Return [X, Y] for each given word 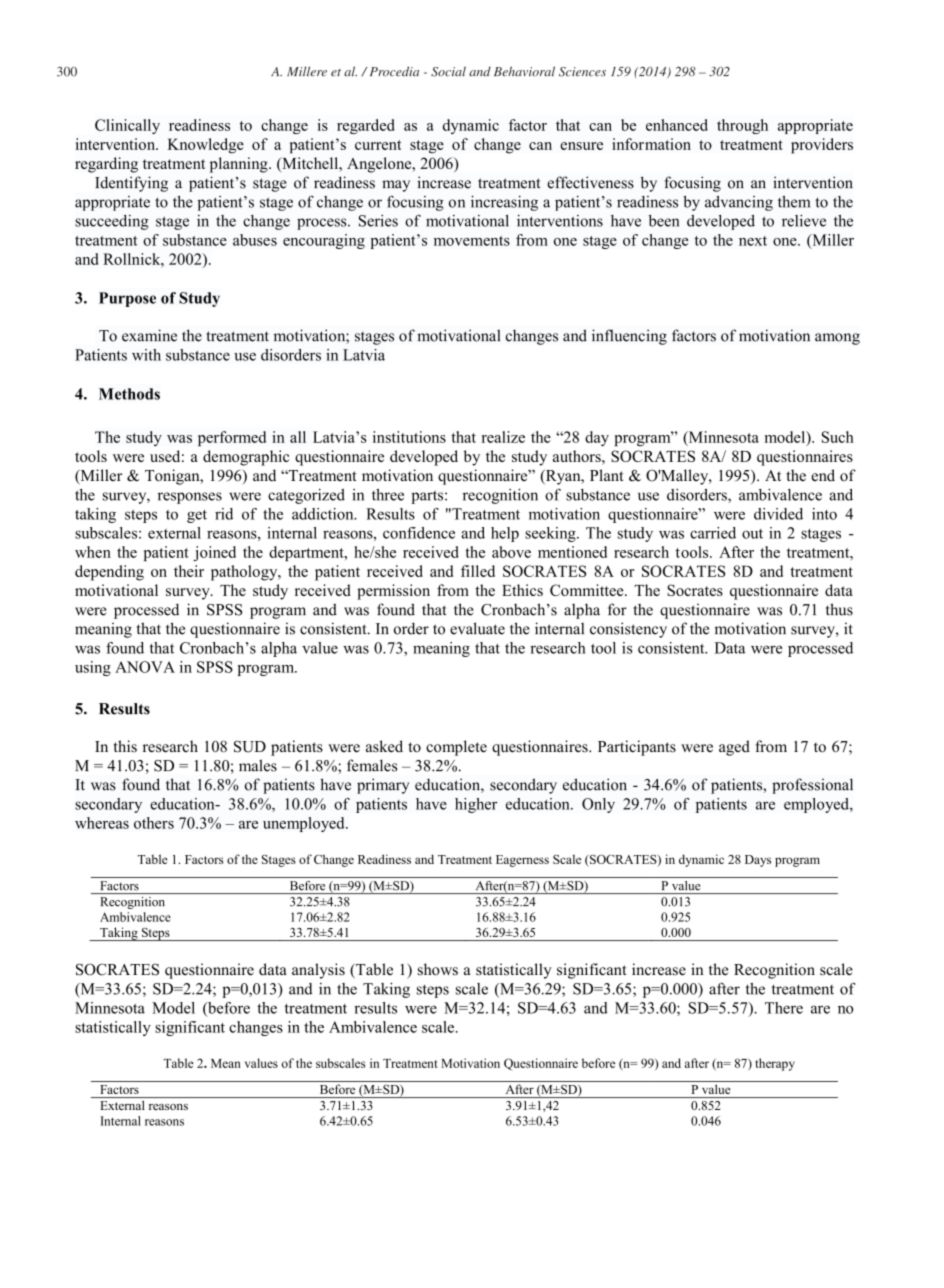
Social [448, 71]
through [742, 126]
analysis [318, 971]
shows [438, 969]
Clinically [127, 126]
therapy [775, 1064]
